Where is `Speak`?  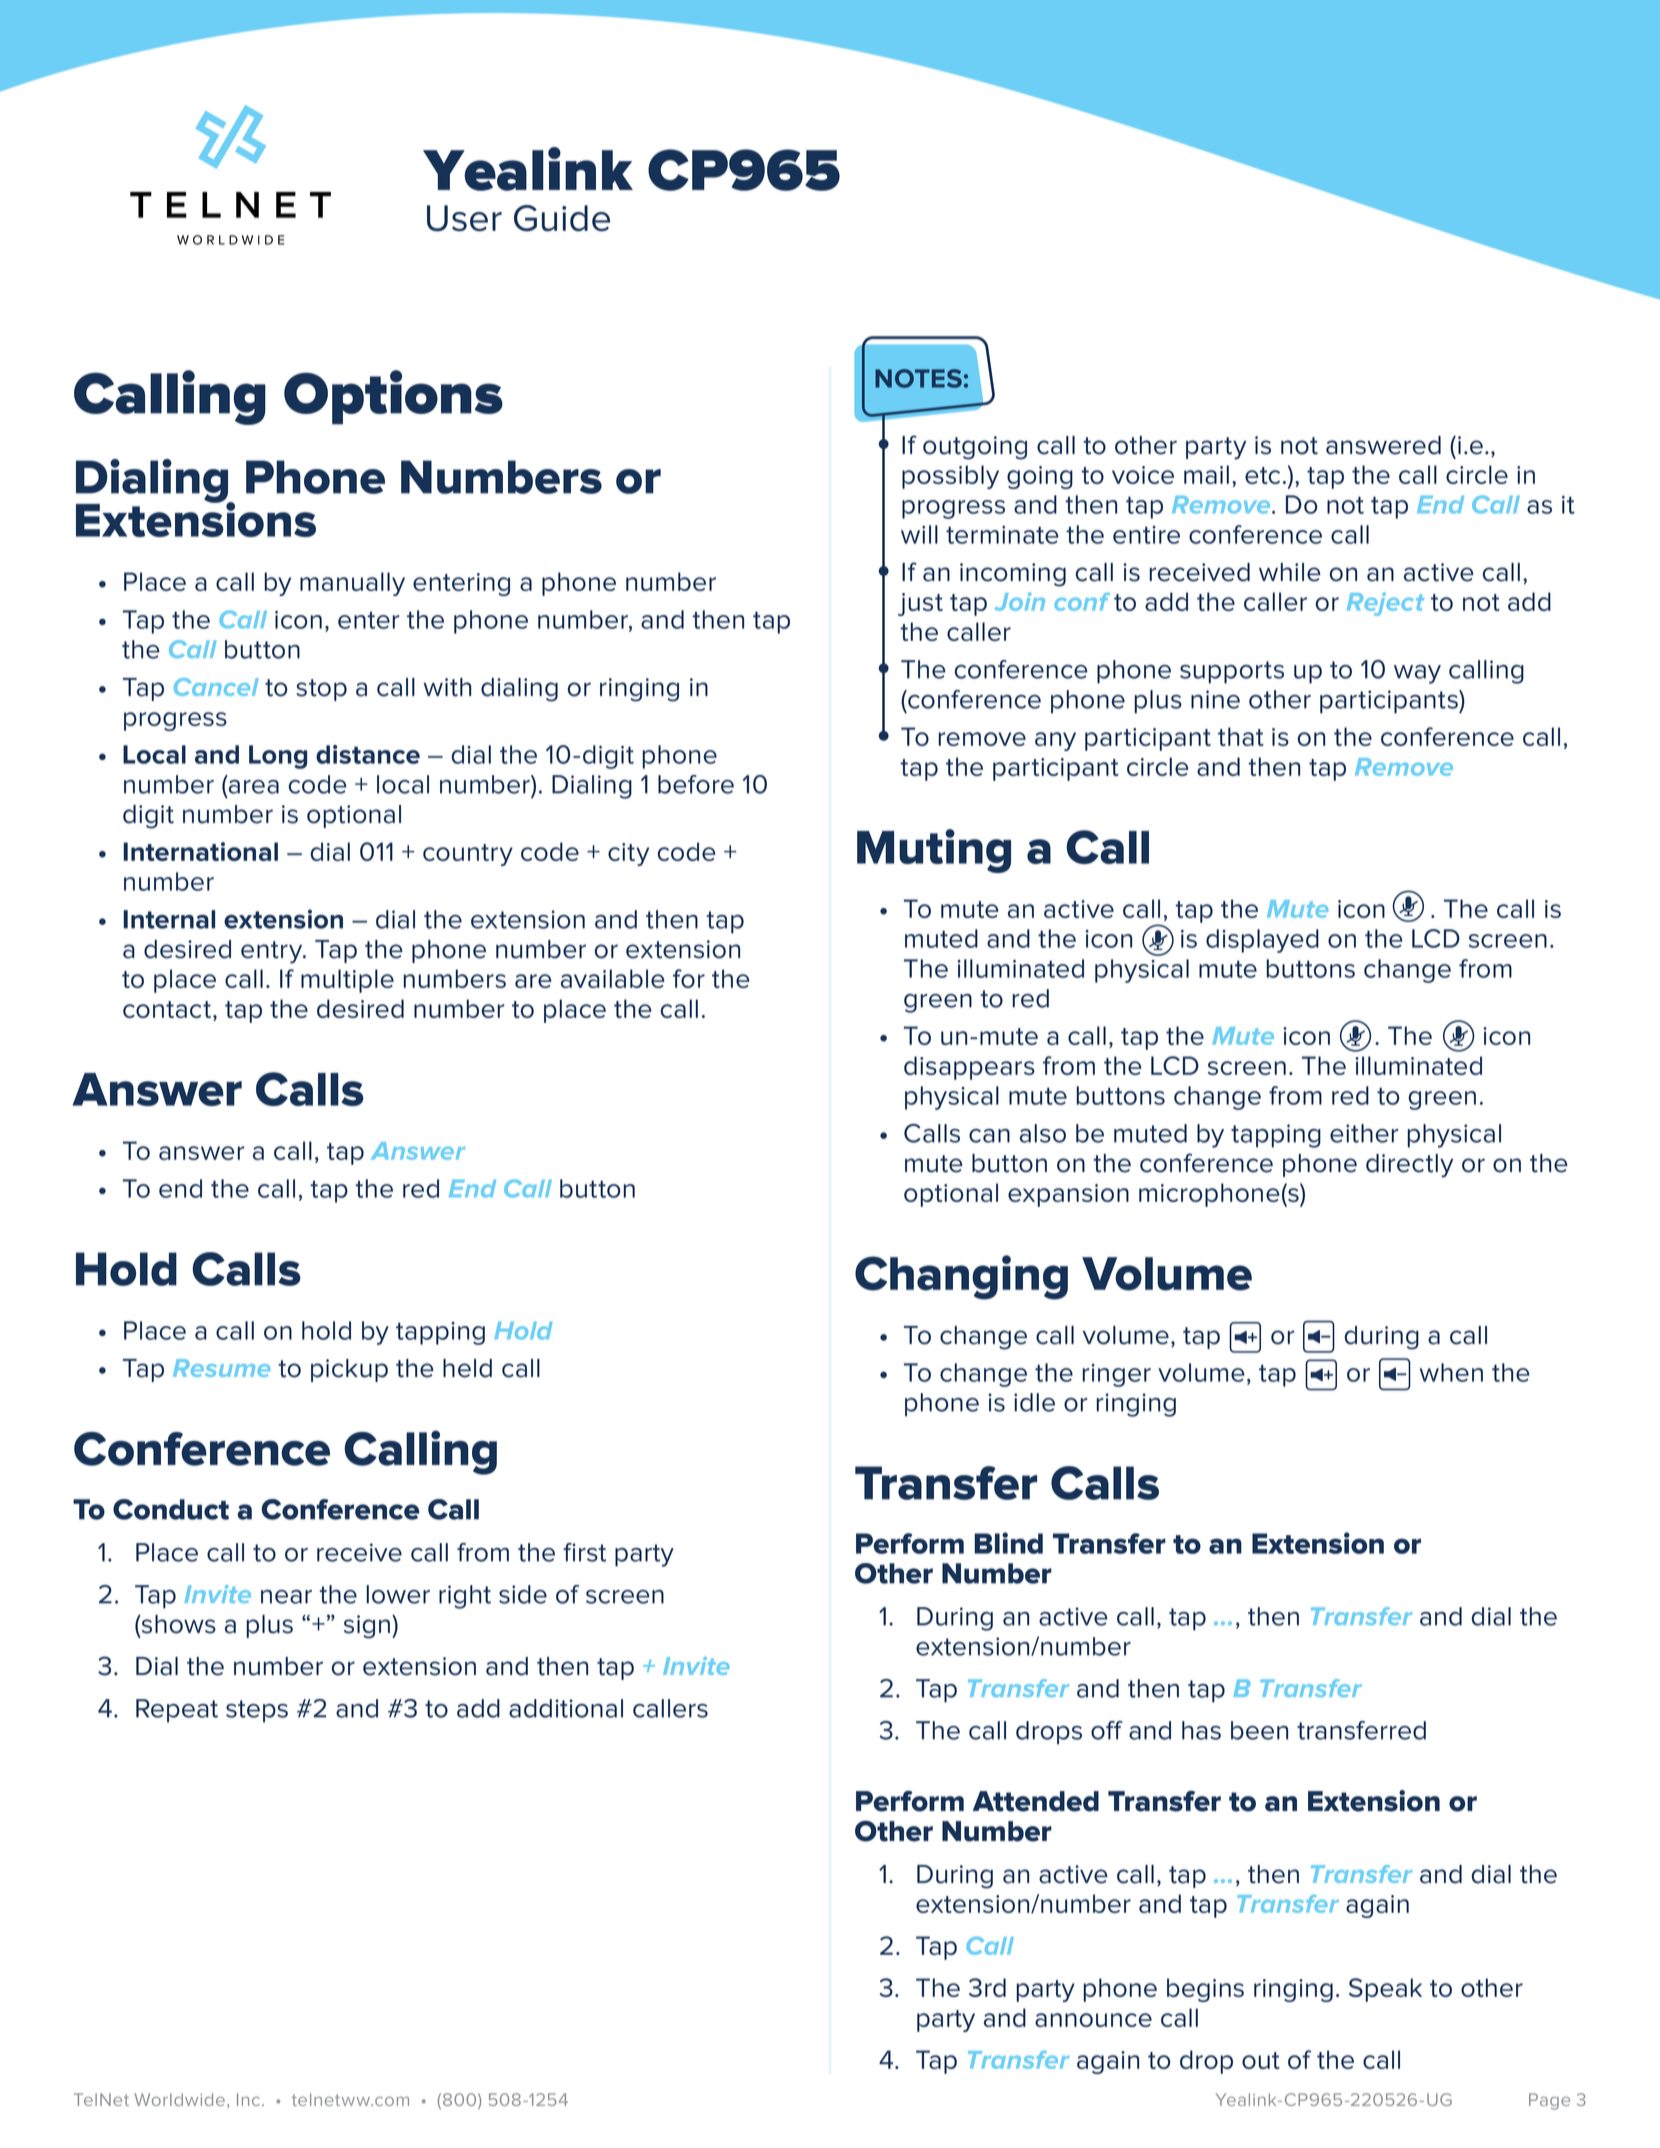
Speak is located at coordinates (1385, 1990).
